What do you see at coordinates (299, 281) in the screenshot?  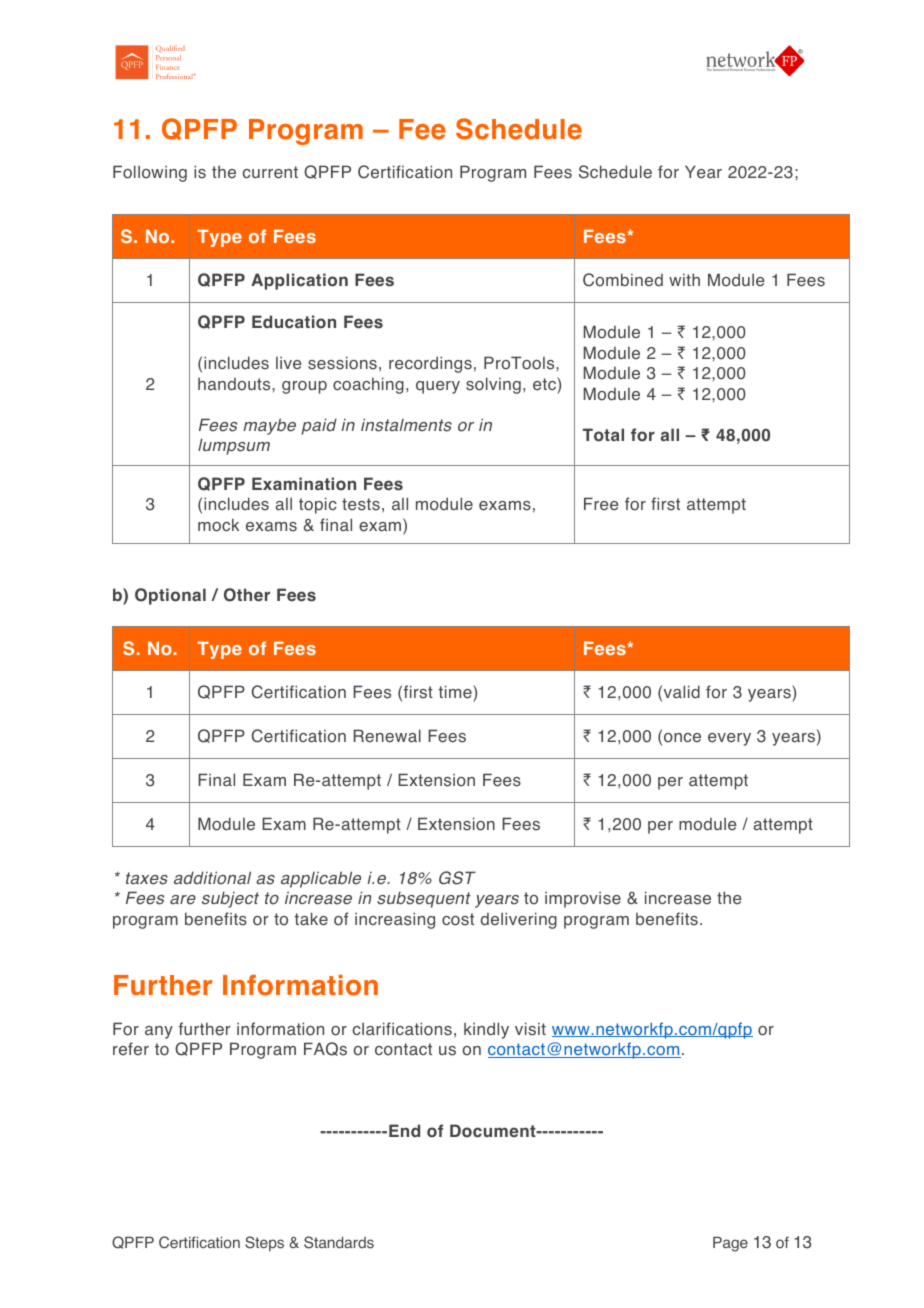 I see `Application` at bounding box center [299, 281].
